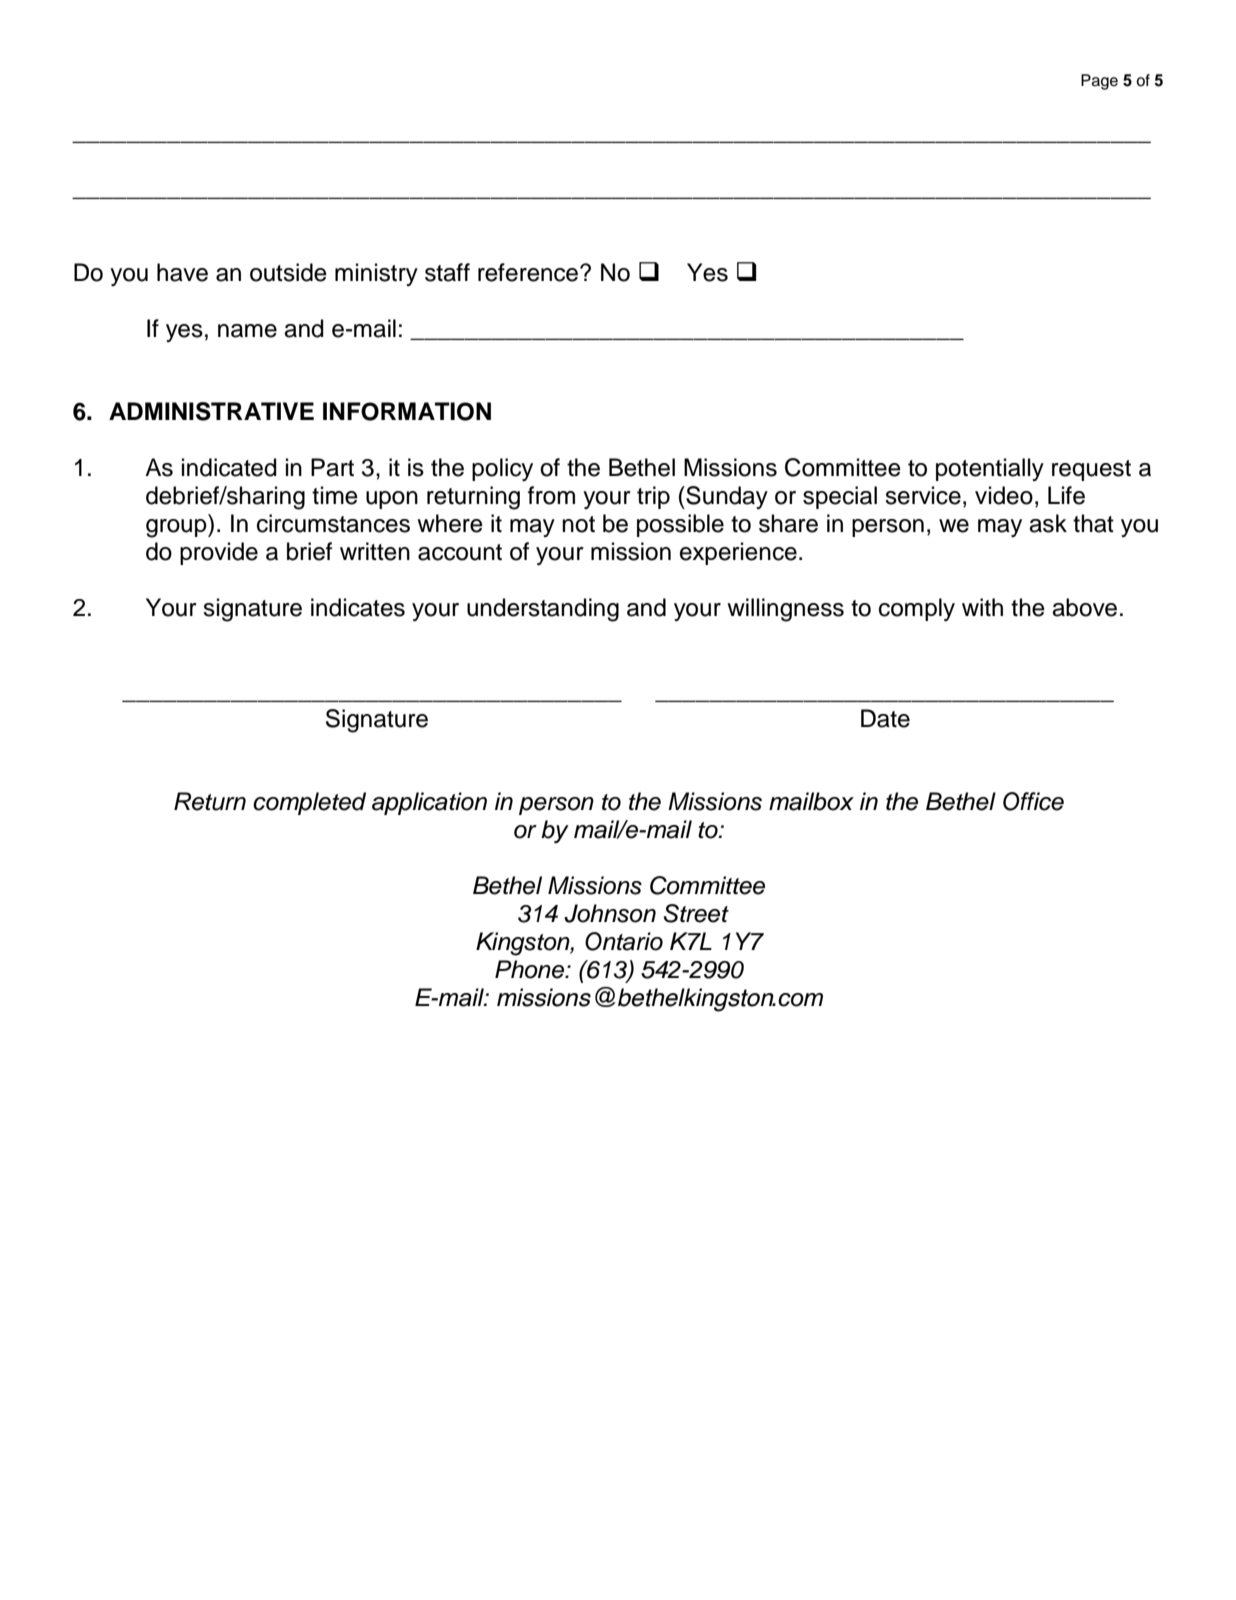 This screenshot has width=1236, height=1600. I want to click on Phone, so click(531, 969).
